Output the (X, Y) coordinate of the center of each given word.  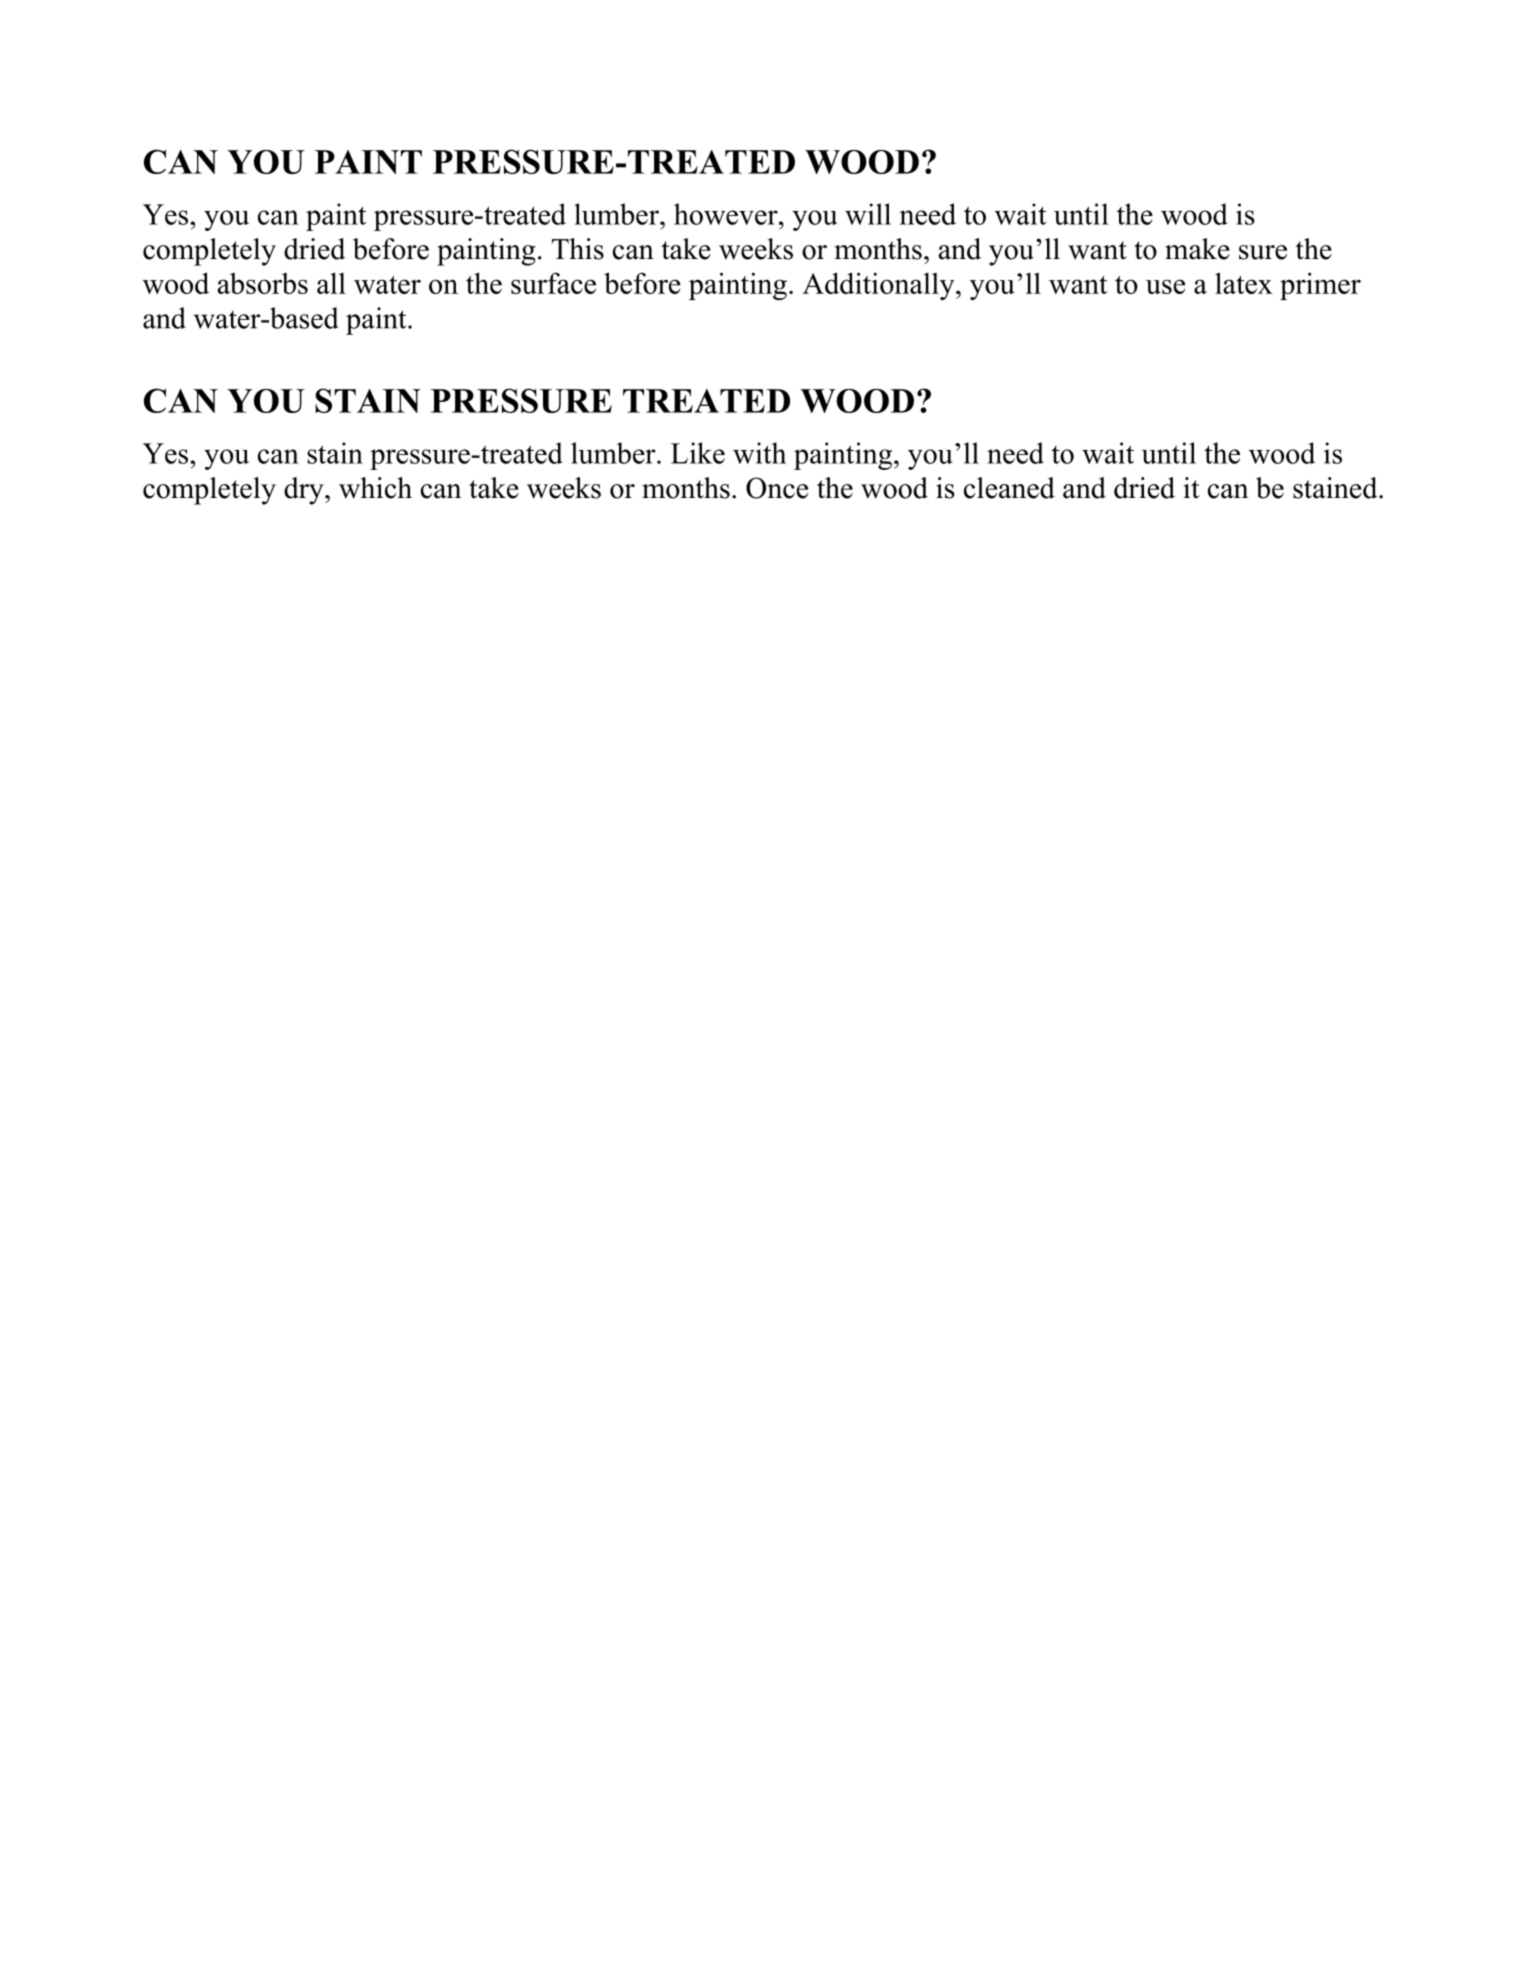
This (578, 249)
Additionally (879, 286)
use (1165, 286)
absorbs (262, 283)
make (1197, 249)
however (727, 214)
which (375, 488)
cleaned (1009, 488)
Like (698, 453)
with (759, 453)
